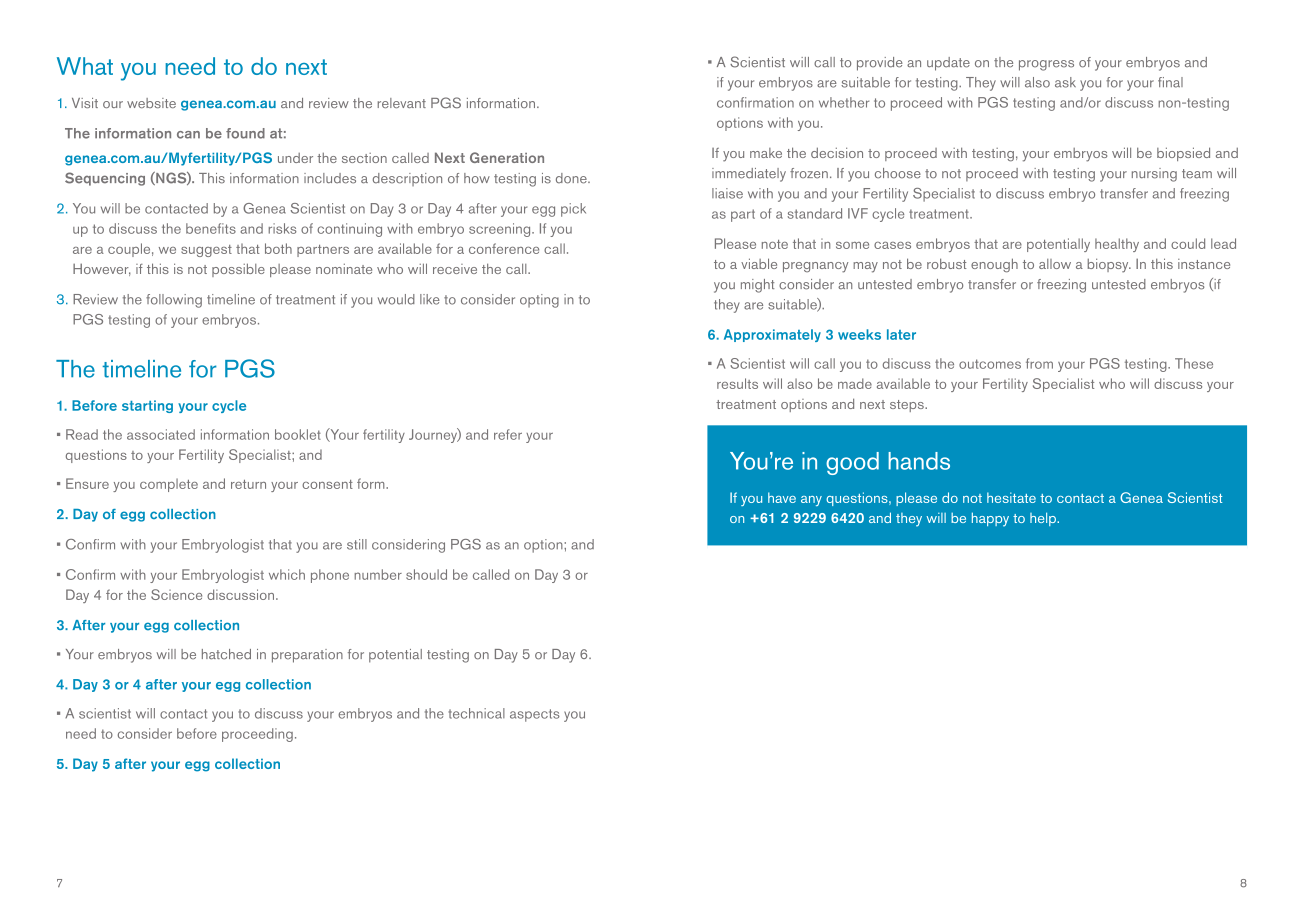  I want to click on benefits, so click(211, 228).
